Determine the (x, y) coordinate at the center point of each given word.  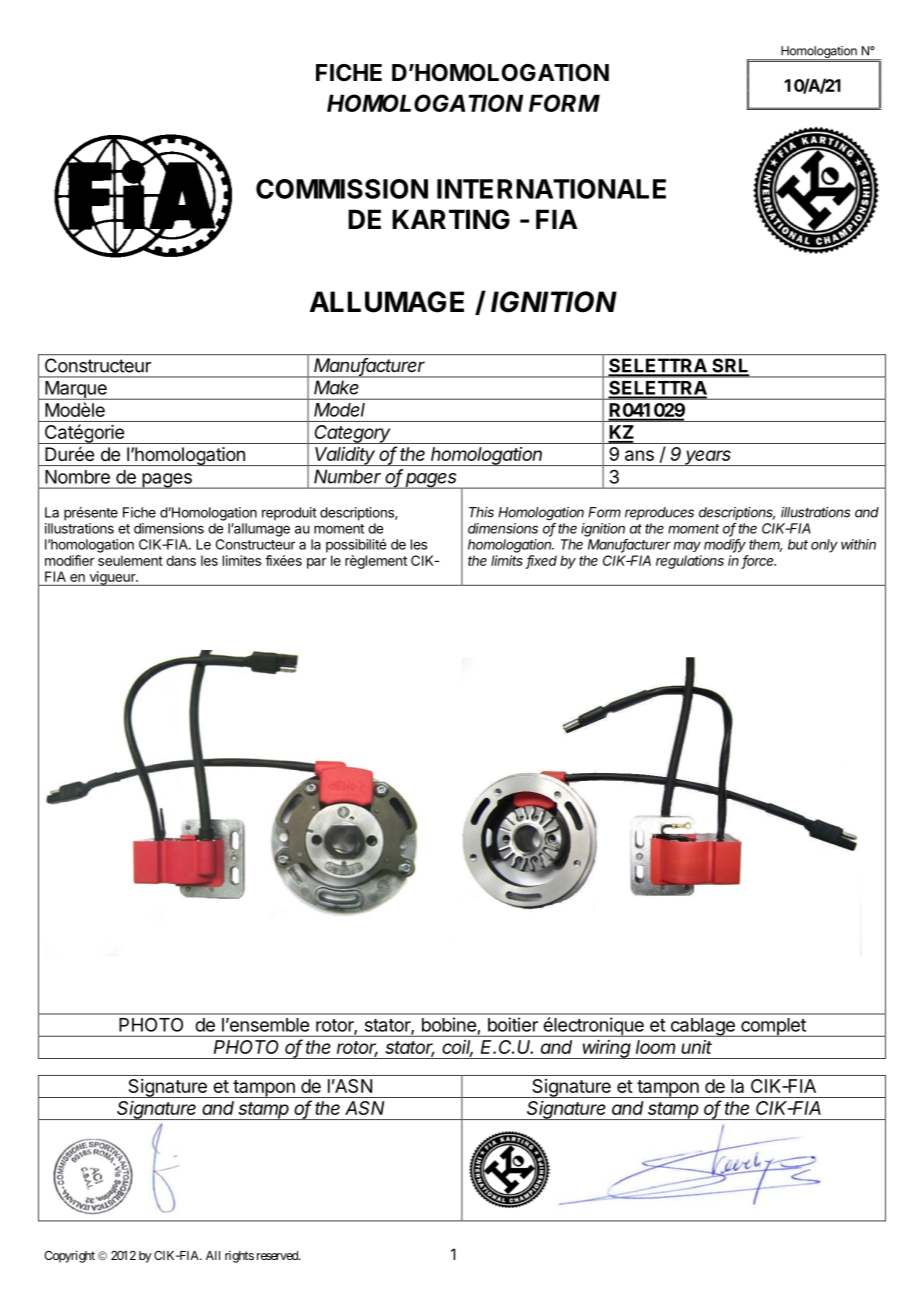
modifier (69, 560)
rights (239, 1257)
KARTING (451, 219)
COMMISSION (342, 189)
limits (507, 560)
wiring (607, 1049)
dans (181, 560)
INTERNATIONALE (551, 189)
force (759, 561)
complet (773, 1027)
